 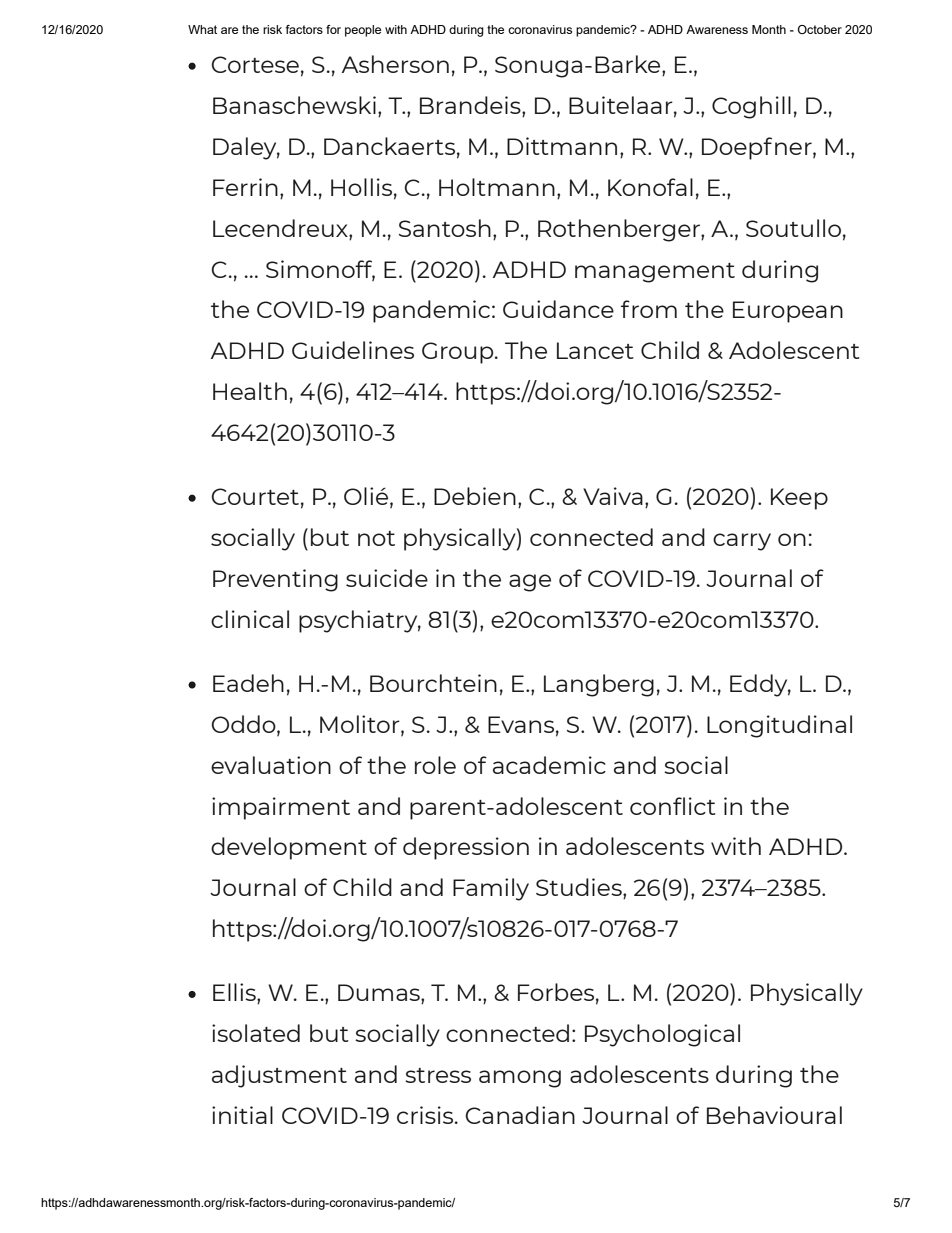 I want to click on among, so click(x=520, y=1079).
